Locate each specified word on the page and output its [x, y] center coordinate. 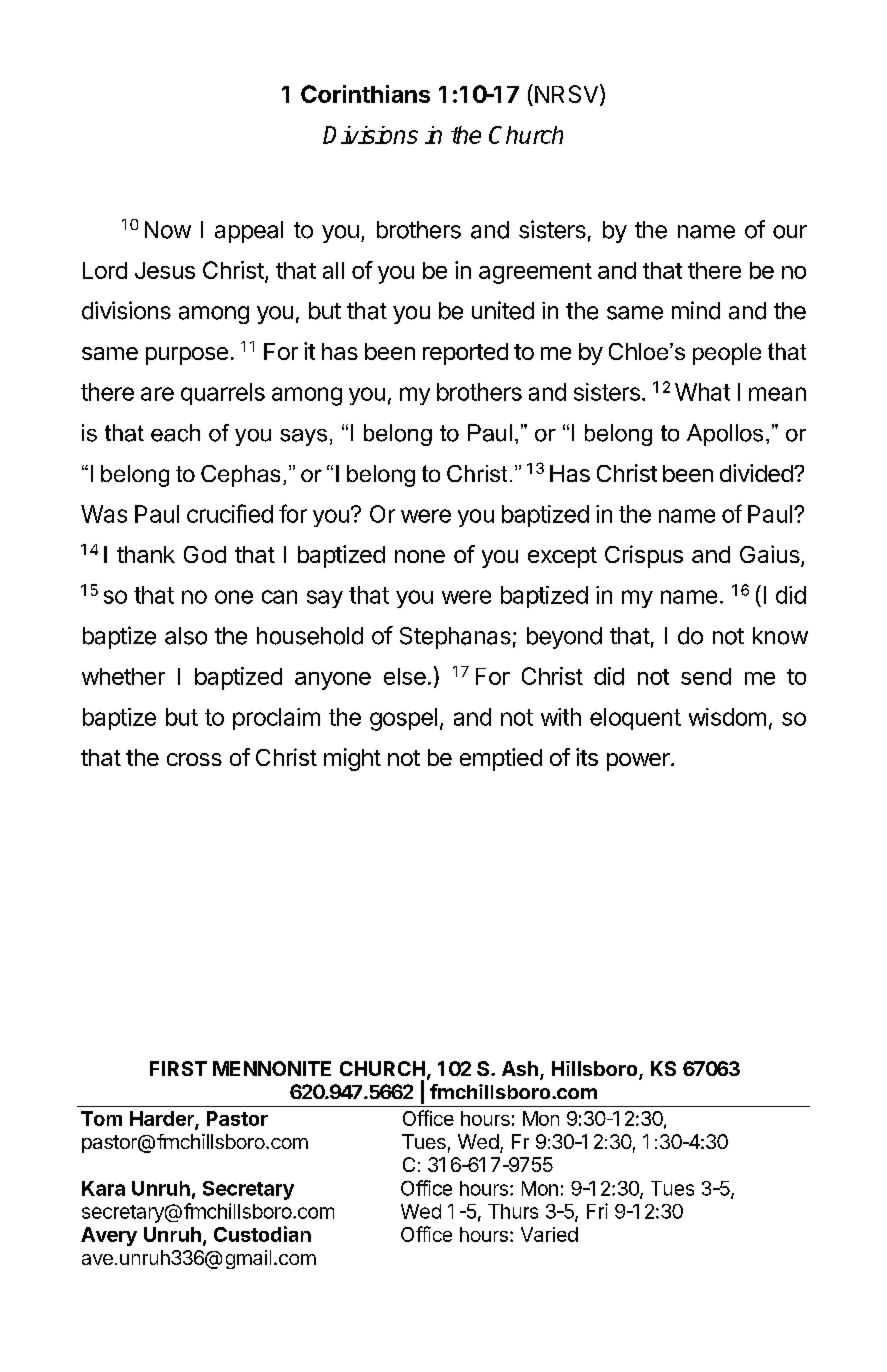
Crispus [644, 556]
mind [696, 310]
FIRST [178, 1068]
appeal [249, 232]
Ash [520, 1068]
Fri [597, 1211]
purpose [187, 356]
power [639, 762]
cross [194, 759]
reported [465, 354]
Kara [103, 1188]
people [727, 354]
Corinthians [365, 94]
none [420, 556]
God [205, 554]
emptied [501, 759]
